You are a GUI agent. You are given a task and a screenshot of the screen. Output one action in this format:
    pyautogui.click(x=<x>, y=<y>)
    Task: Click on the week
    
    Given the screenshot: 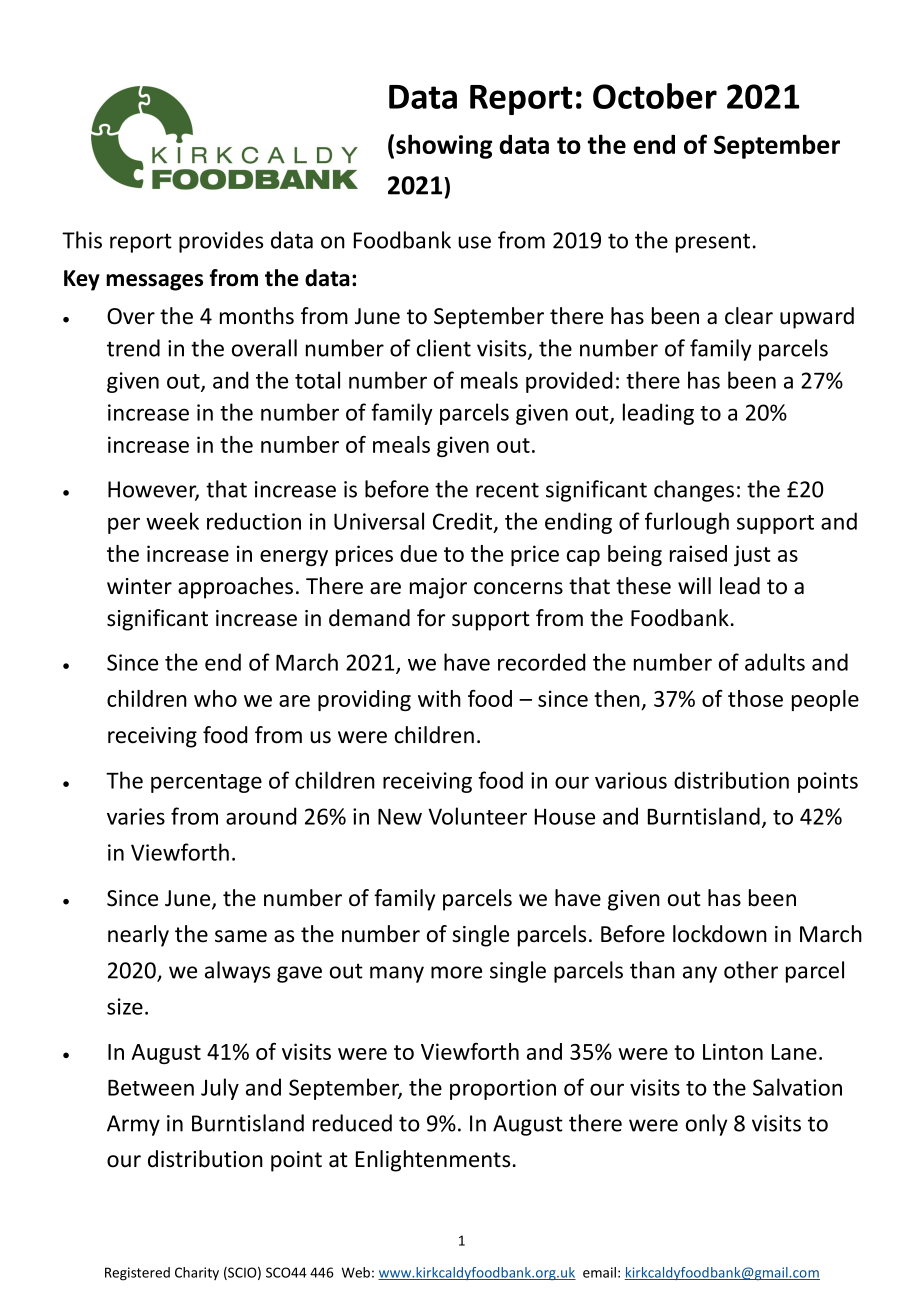 What is the action you would take?
    pyautogui.click(x=172, y=521)
